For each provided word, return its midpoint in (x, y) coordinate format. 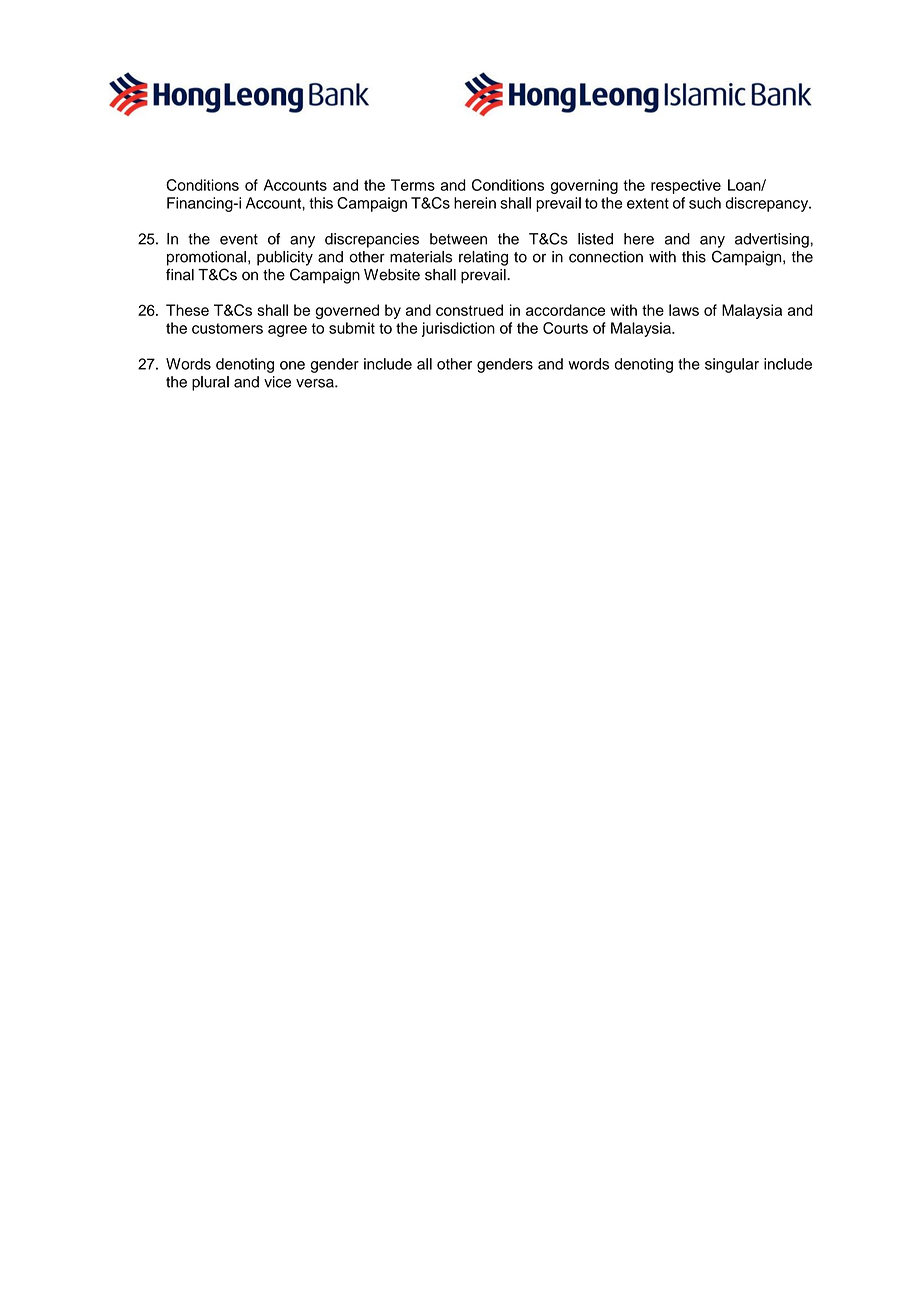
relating (483, 258)
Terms (413, 185)
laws (684, 310)
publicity (285, 258)
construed (469, 310)
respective (686, 186)
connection (606, 257)
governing (584, 186)
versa (316, 383)
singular (732, 365)
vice (277, 382)
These (187, 310)
